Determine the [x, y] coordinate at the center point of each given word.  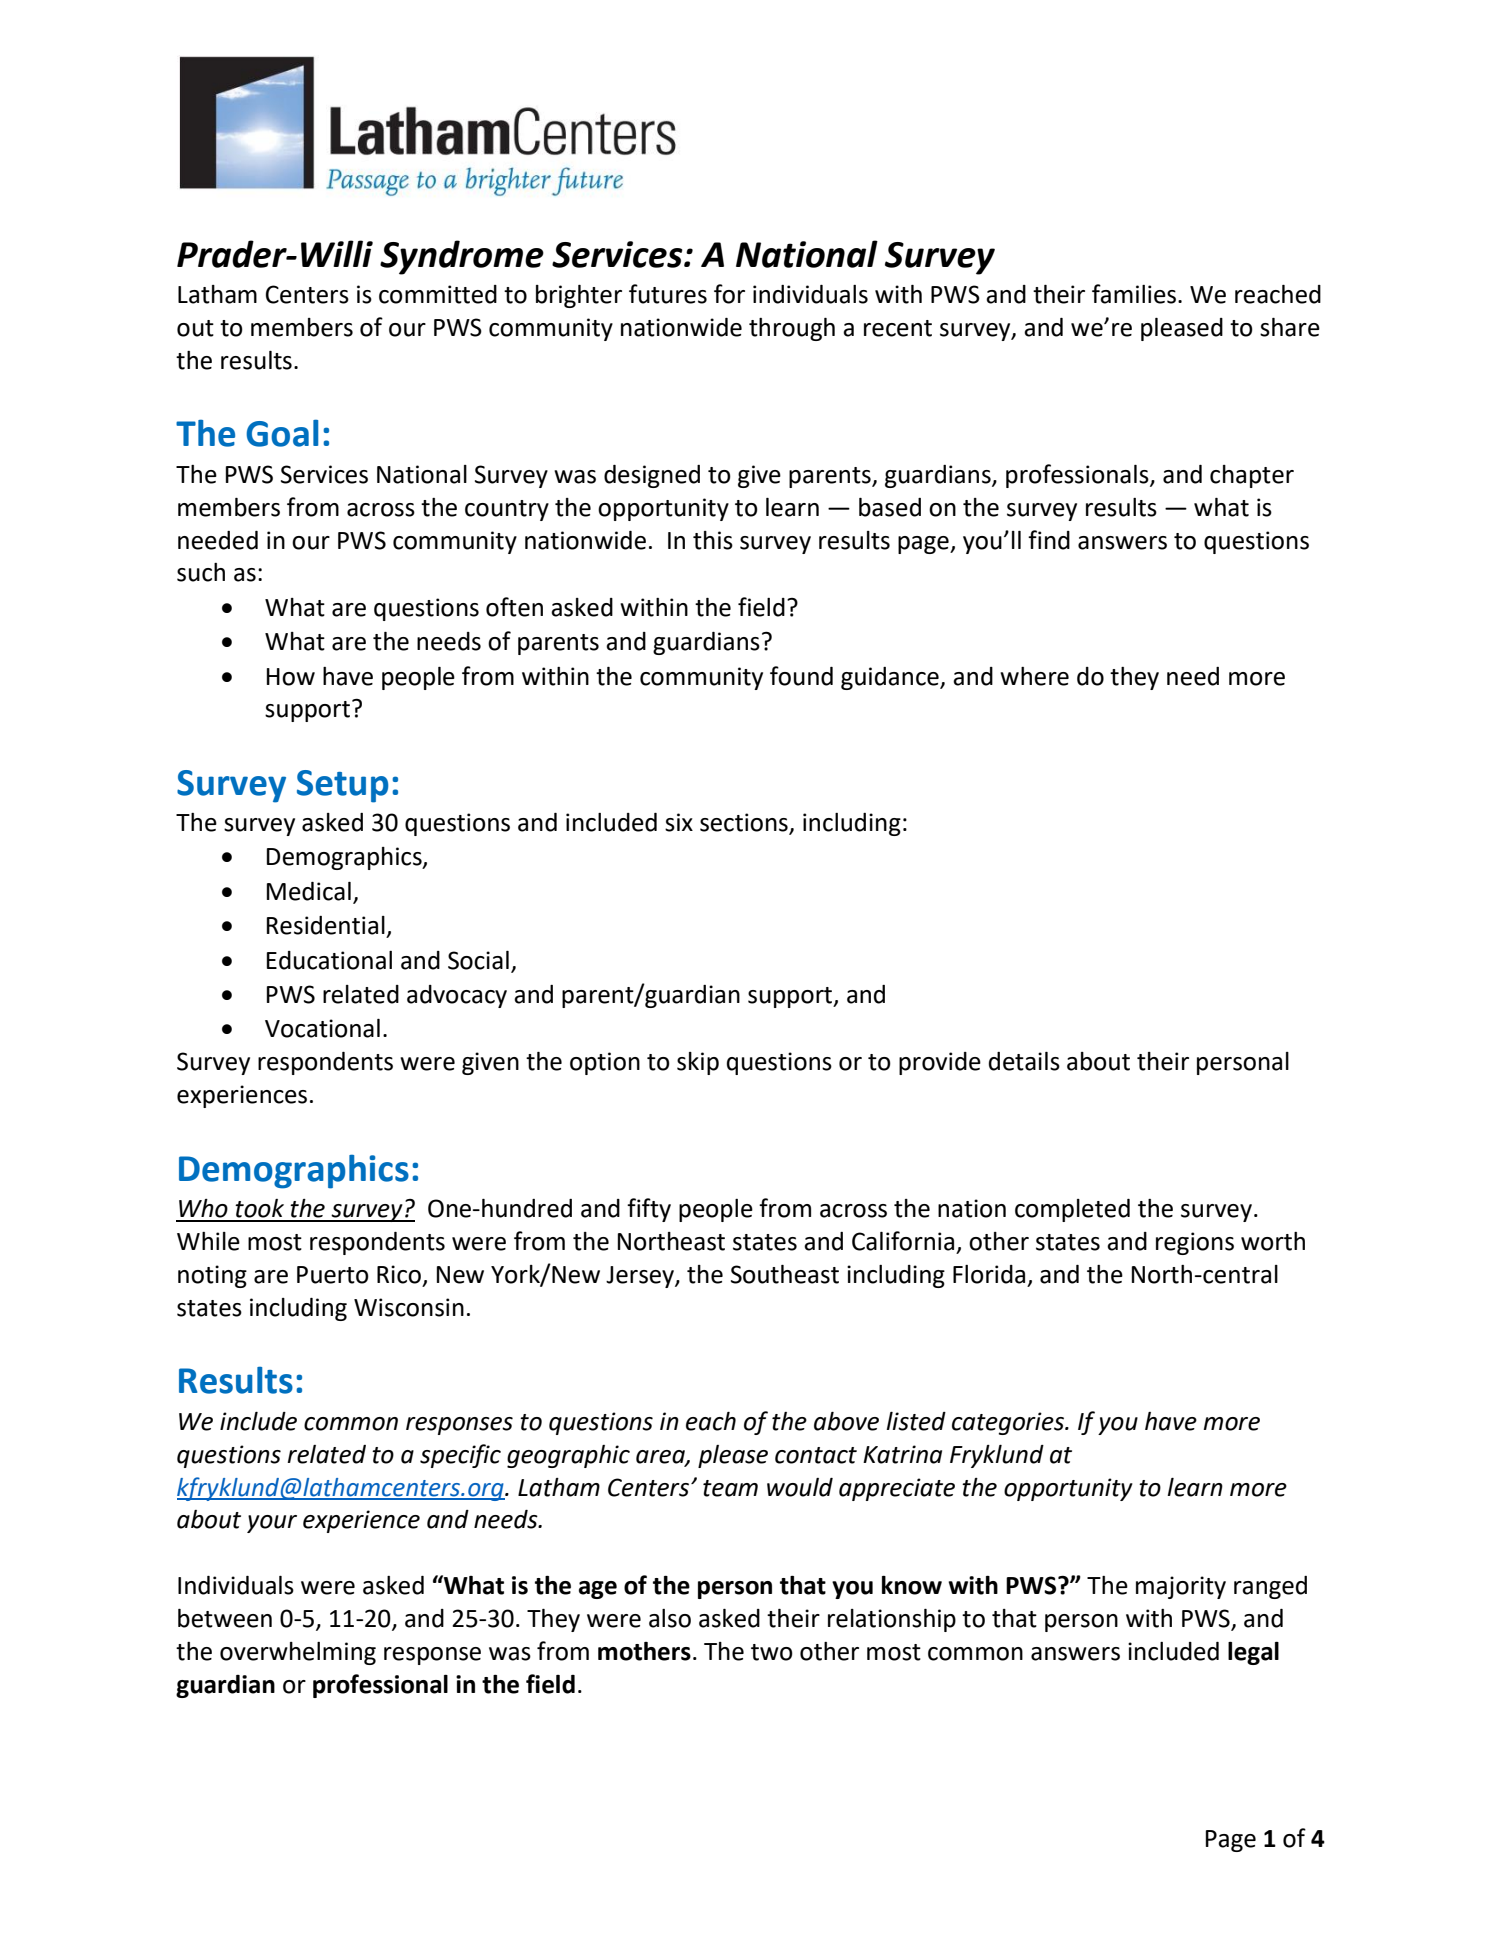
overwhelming [298, 1653]
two [772, 1652]
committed [438, 294]
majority [1181, 1587]
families [1134, 294]
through [792, 329]
